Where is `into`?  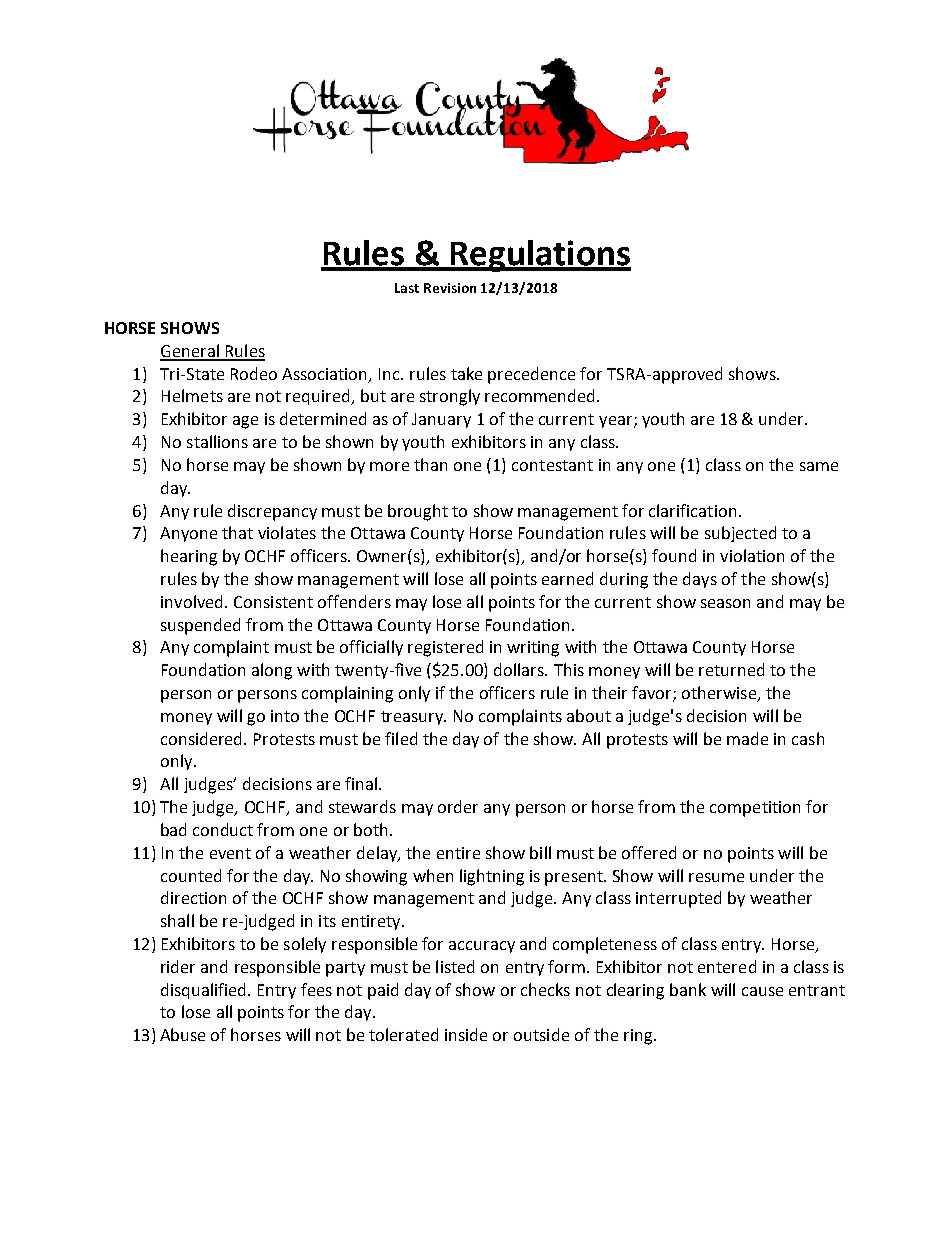
into is located at coordinates (285, 716).
